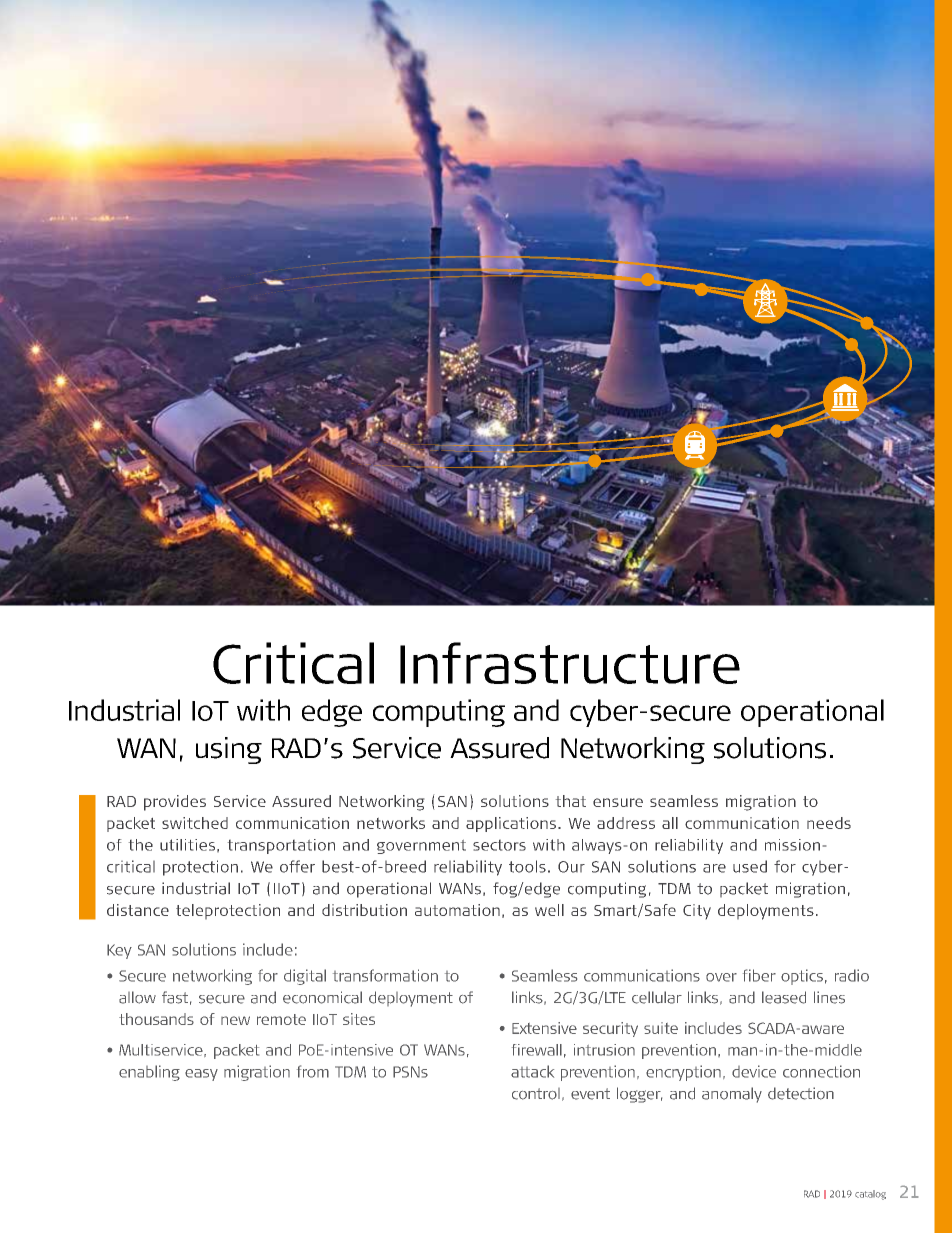 This screenshot has height=1233, width=952. What do you see at coordinates (201, 1075) in the screenshot?
I see `easy` at bounding box center [201, 1075].
